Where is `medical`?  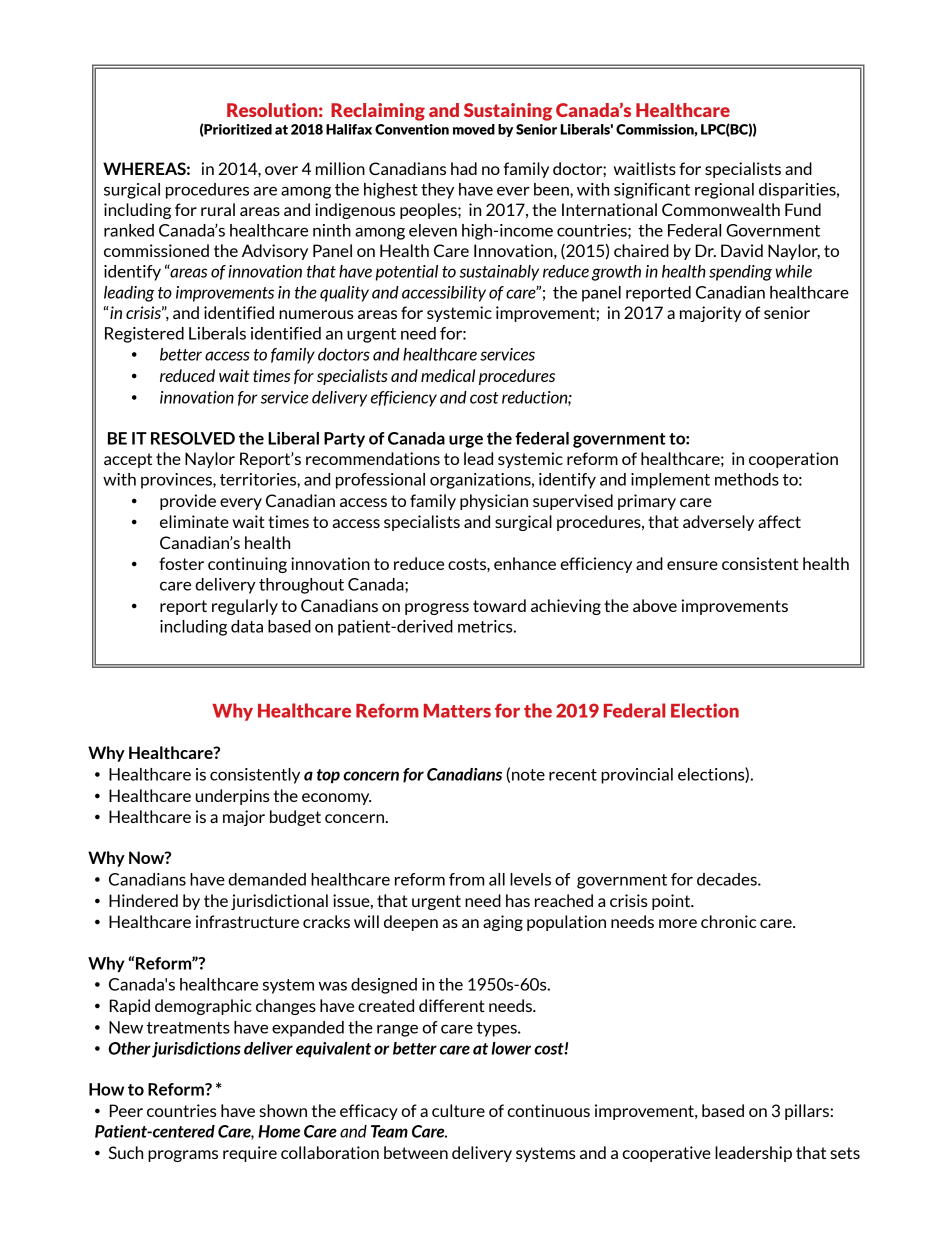
medical is located at coordinates (448, 375).
